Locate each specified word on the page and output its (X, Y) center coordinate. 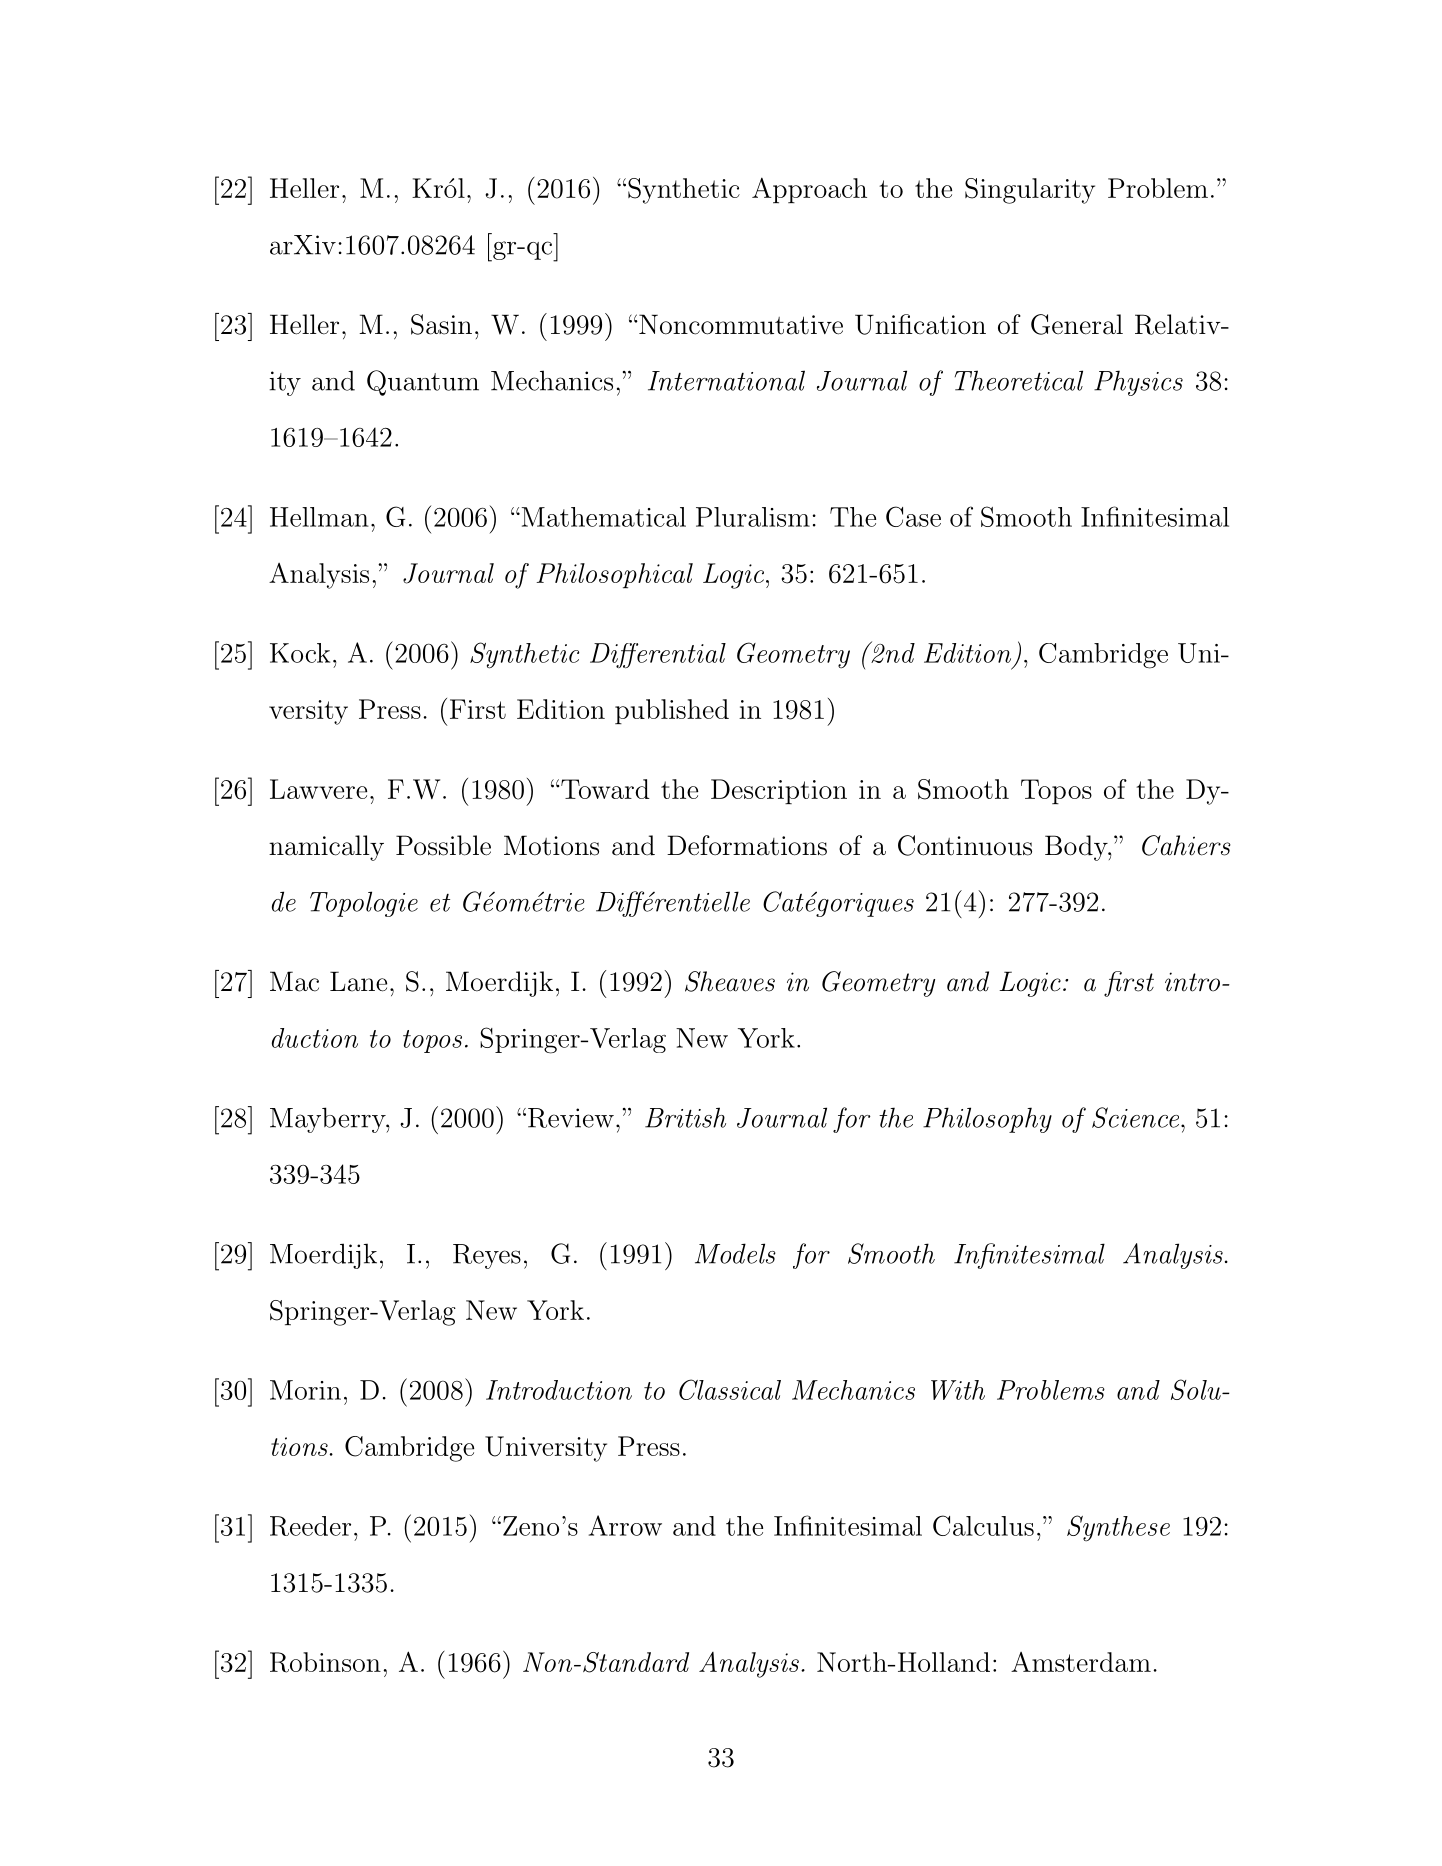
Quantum (423, 383)
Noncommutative (740, 324)
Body (1077, 848)
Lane (358, 981)
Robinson (325, 1662)
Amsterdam (1081, 1662)
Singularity (1030, 191)
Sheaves (730, 981)
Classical (730, 1389)
